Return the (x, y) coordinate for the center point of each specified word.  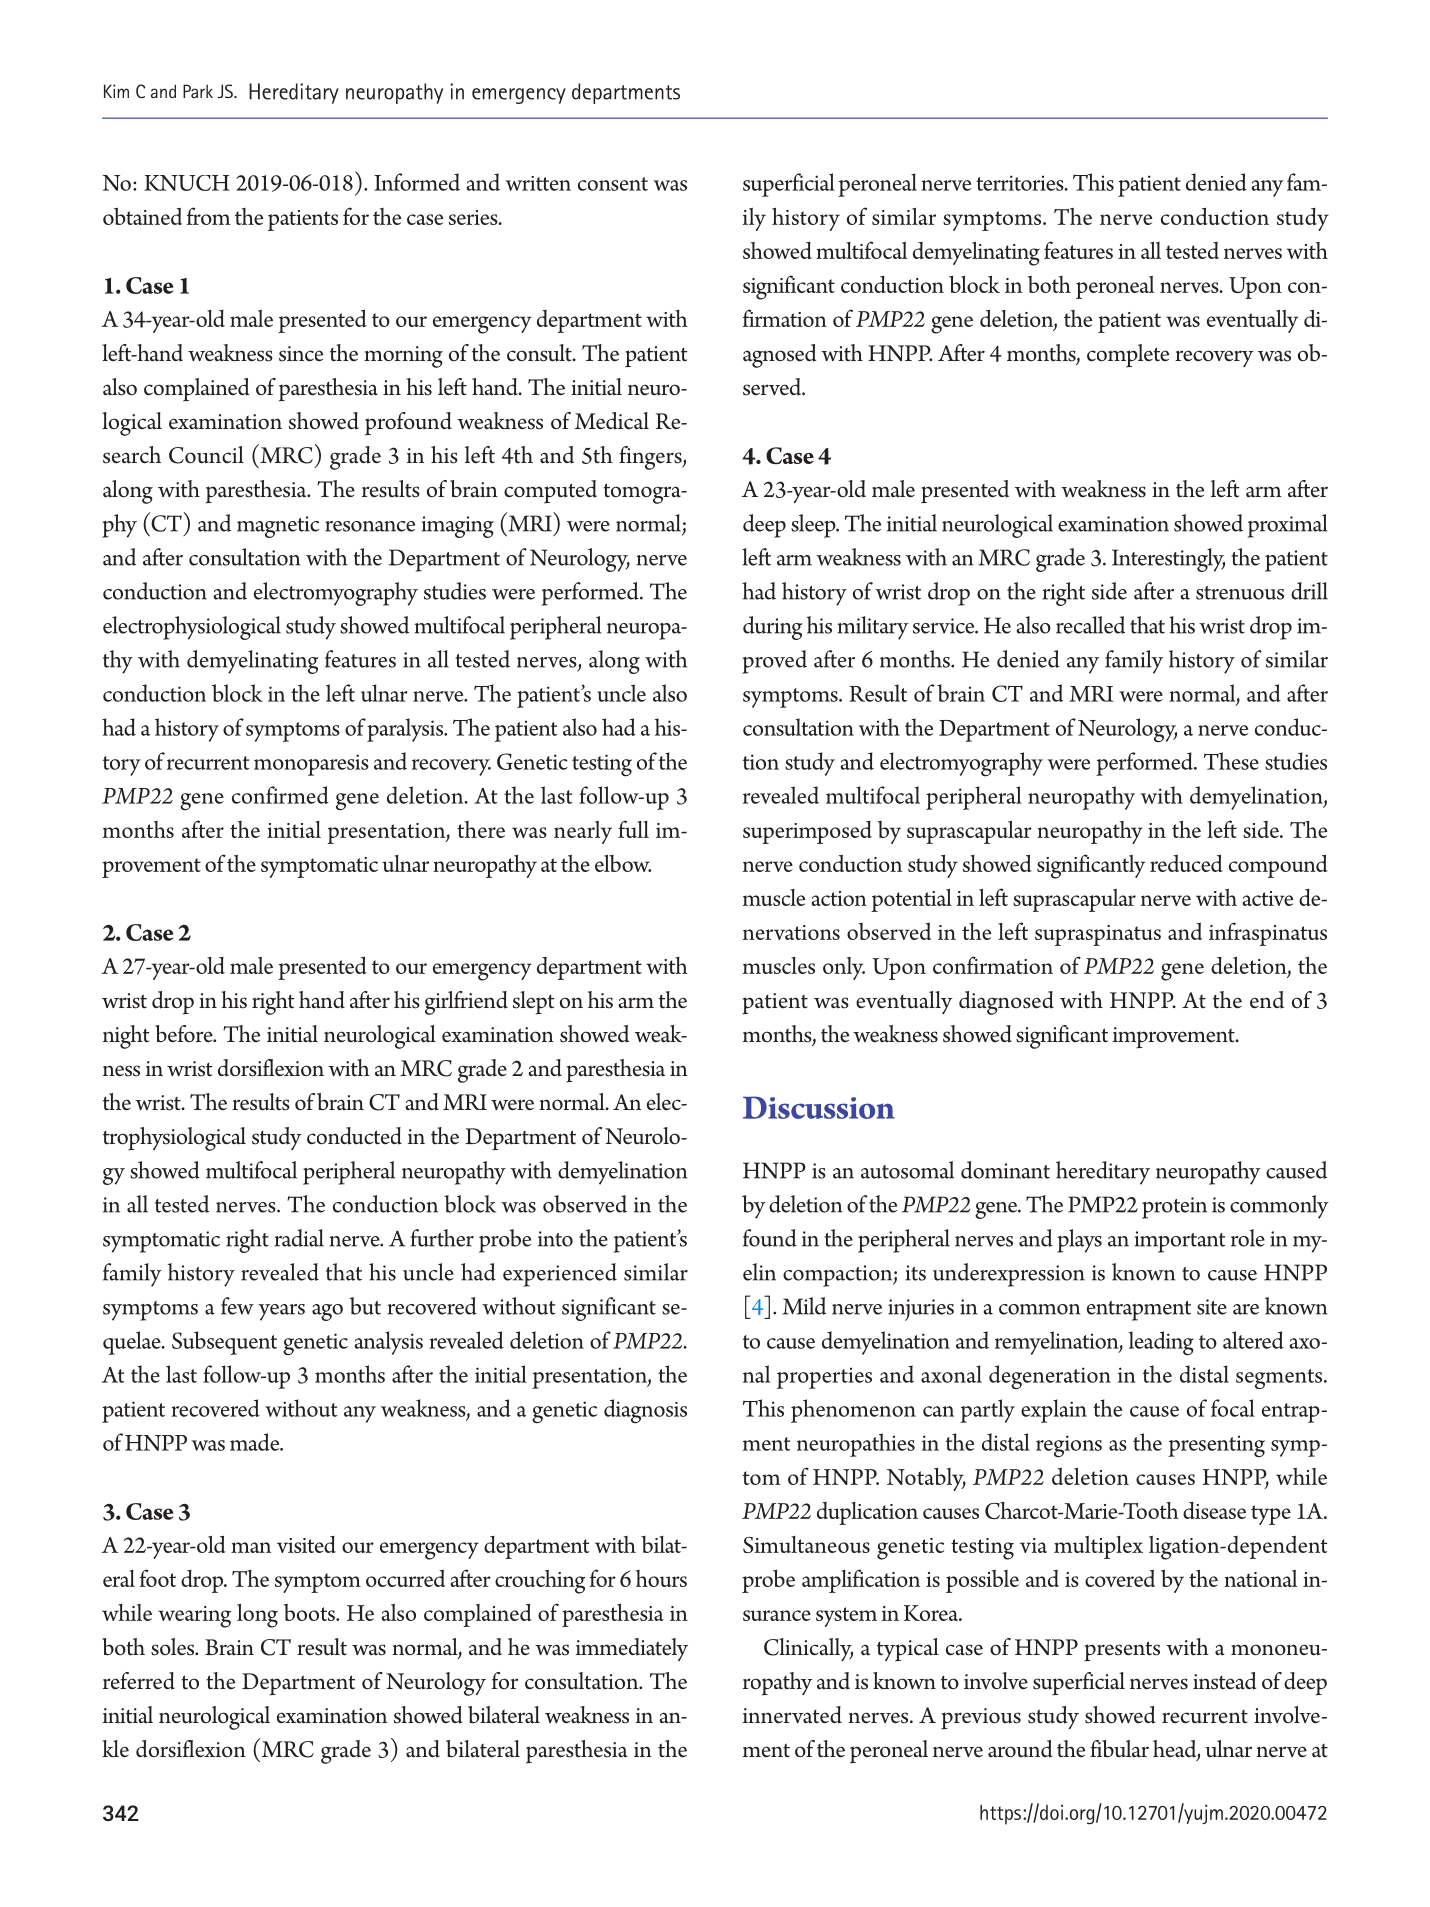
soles (173, 1647)
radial (299, 1238)
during (773, 628)
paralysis (406, 730)
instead (1224, 1681)
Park (198, 91)
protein (1174, 1208)
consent (613, 184)
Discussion (819, 1107)
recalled (1090, 625)
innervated (792, 1715)
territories (1021, 183)
